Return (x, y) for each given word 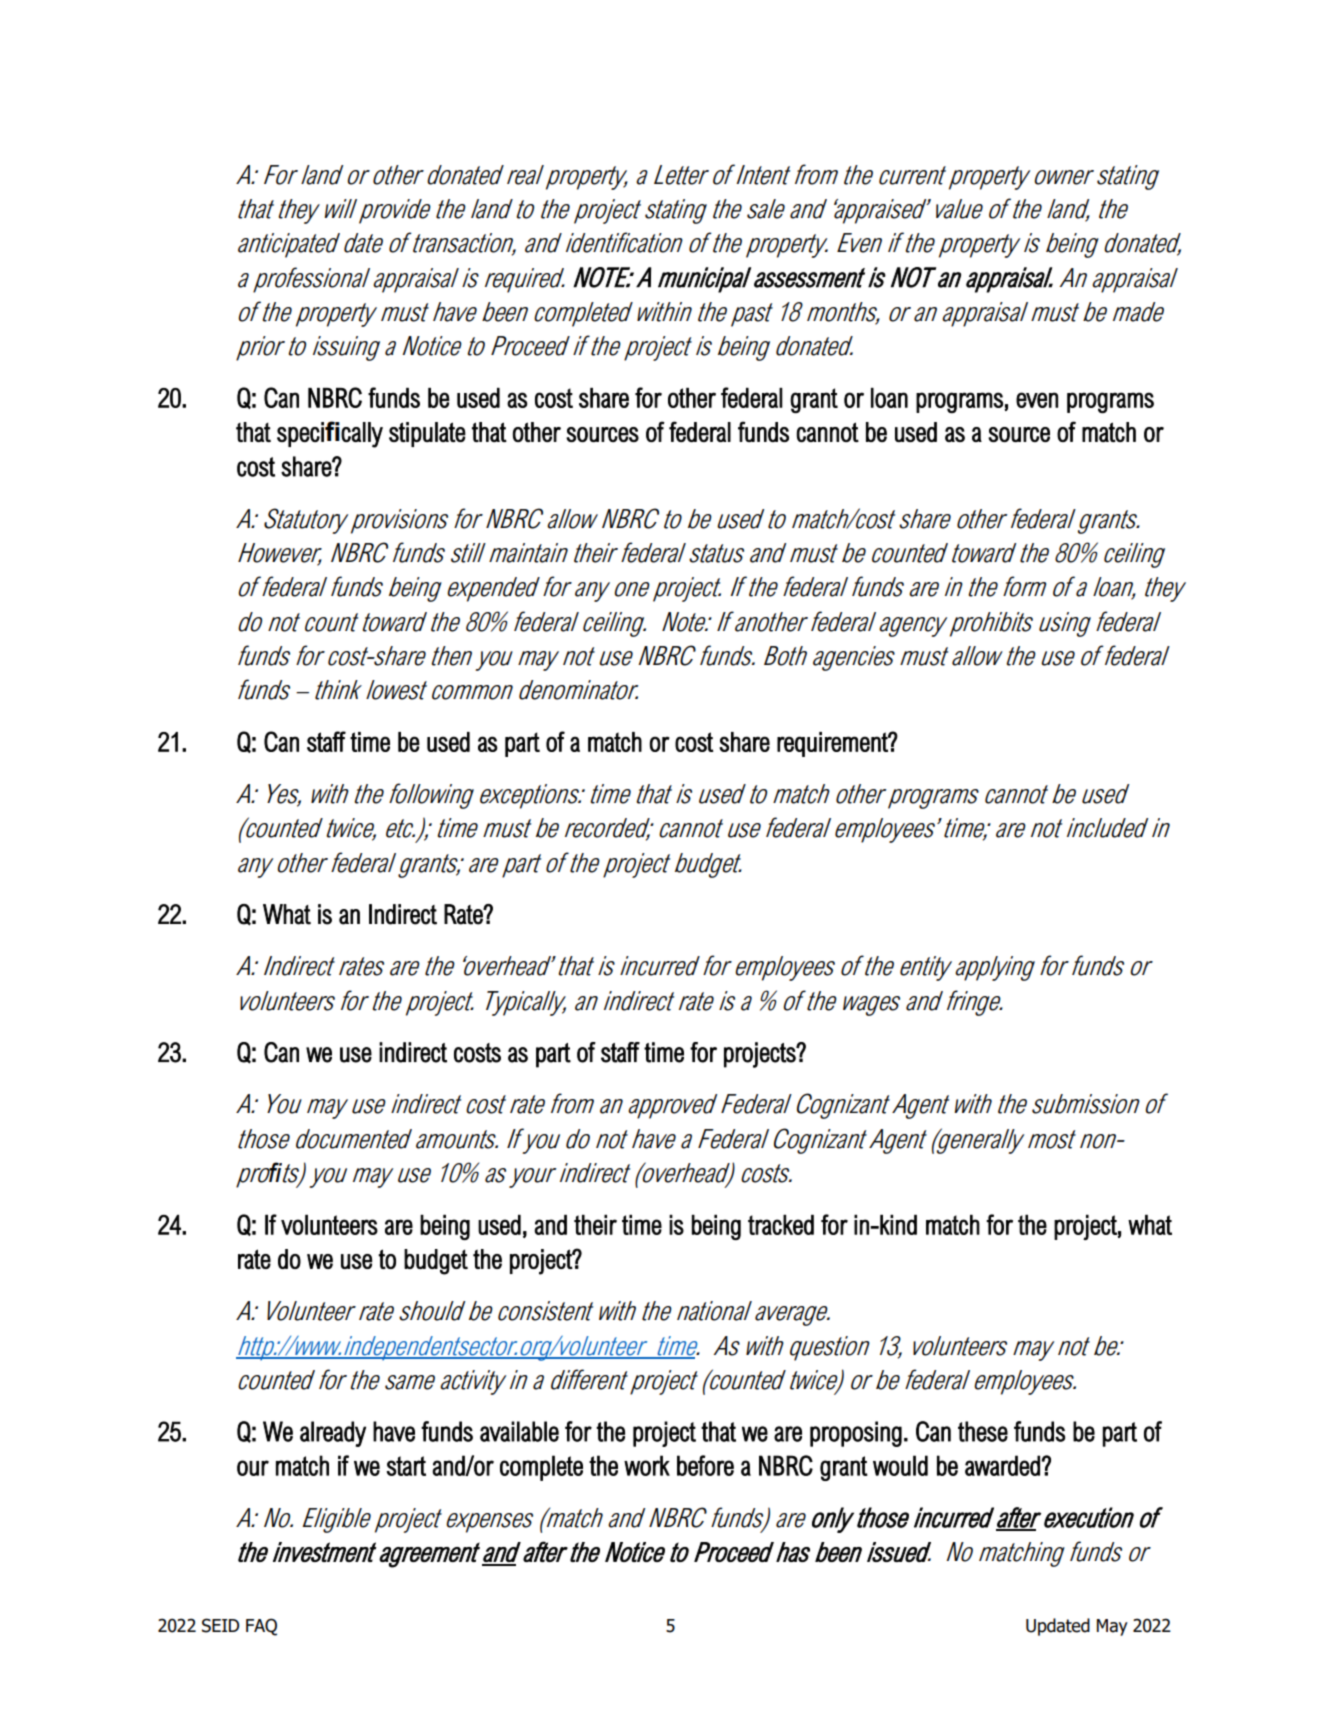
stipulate (427, 434)
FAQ (261, 1627)
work (647, 1465)
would (900, 1465)
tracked (781, 1224)
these (983, 1431)
